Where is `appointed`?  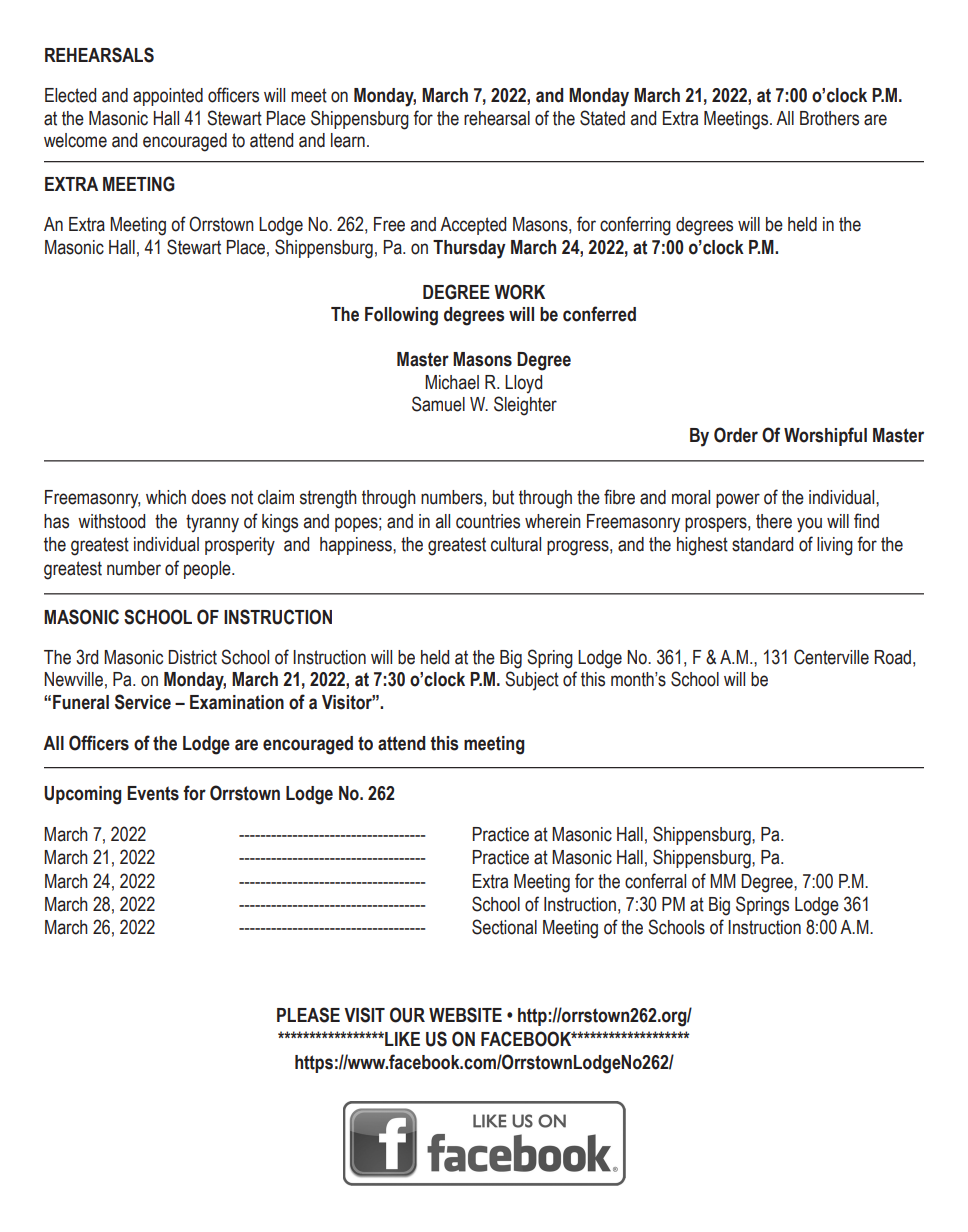
appointed is located at coordinates (168, 97).
